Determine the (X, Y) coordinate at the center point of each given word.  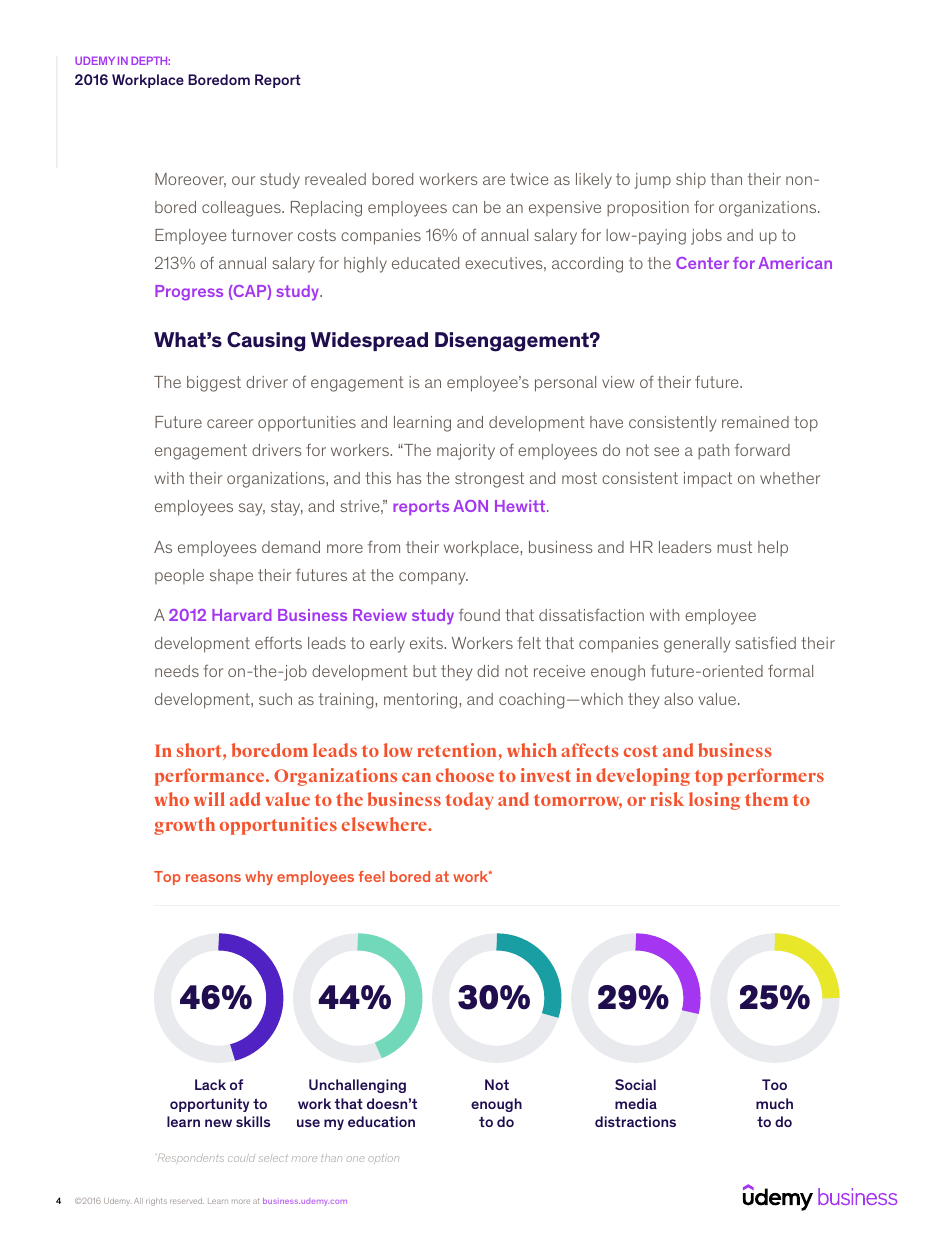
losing (715, 801)
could (241, 1158)
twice (529, 179)
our (243, 180)
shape (231, 576)
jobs (706, 237)
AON (470, 506)
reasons (213, 878)
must (734, 547)
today (469, 801)
